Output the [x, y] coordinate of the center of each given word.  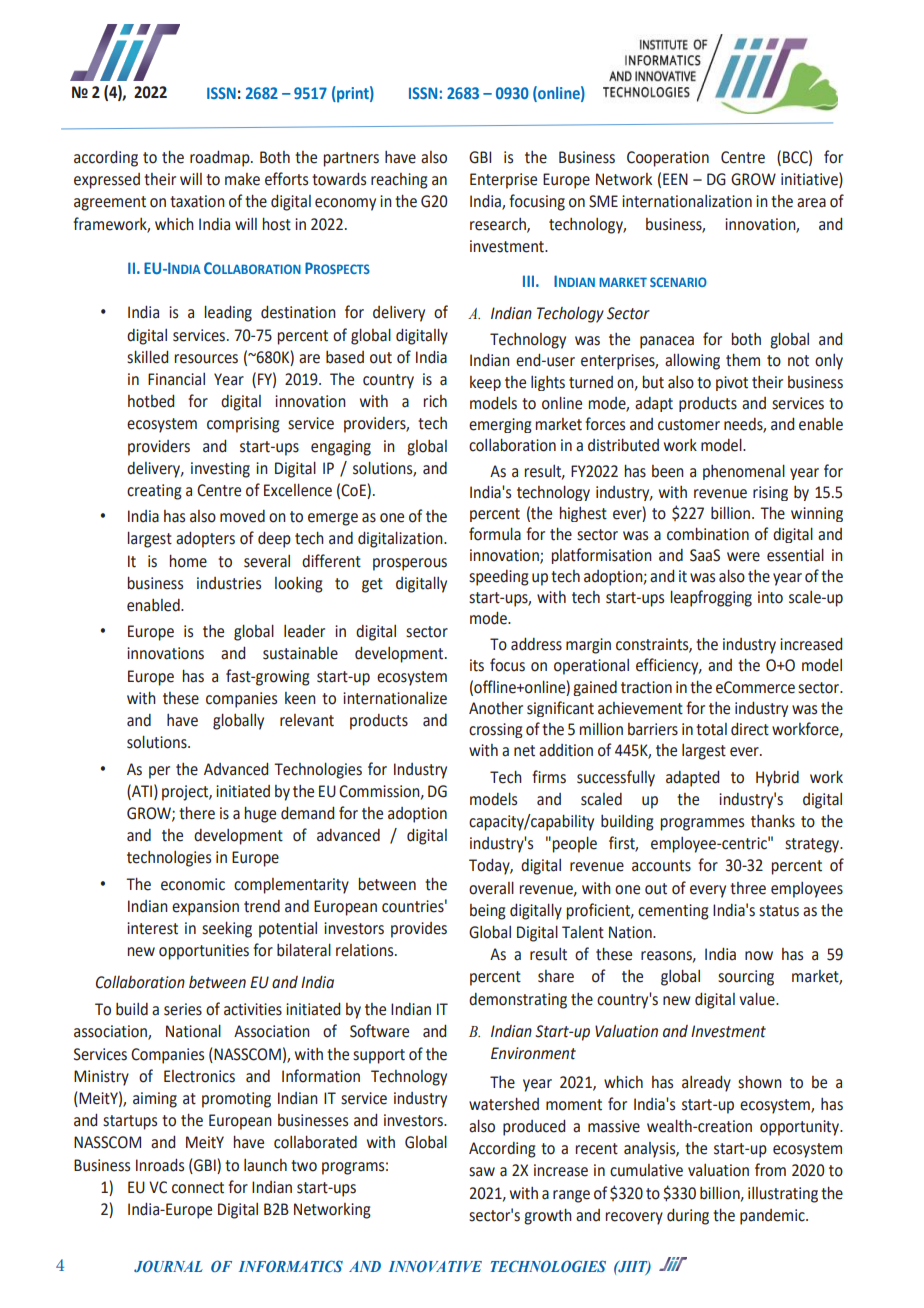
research [499, 225]
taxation [197, 201]
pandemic [773, 1217]
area [811, 203]
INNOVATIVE [435, 1266]
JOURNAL [168, 1266]
